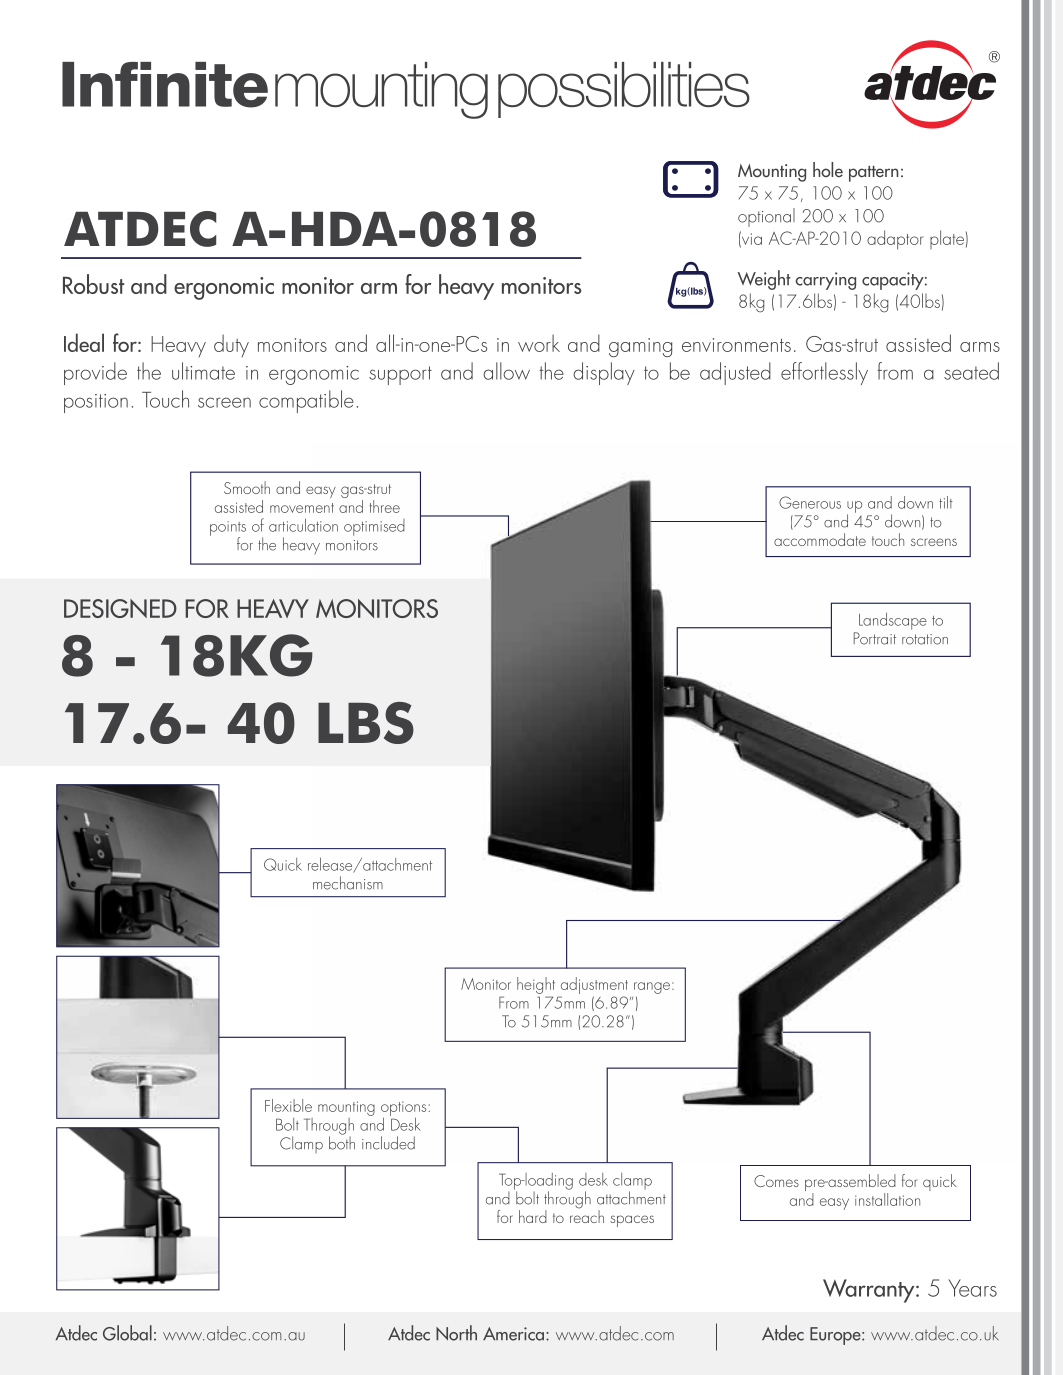 This screenshot has width=1063, height=1375. Describe the element at coordinates (874, 174) in the screenshot. I see `pattern` at that location.
